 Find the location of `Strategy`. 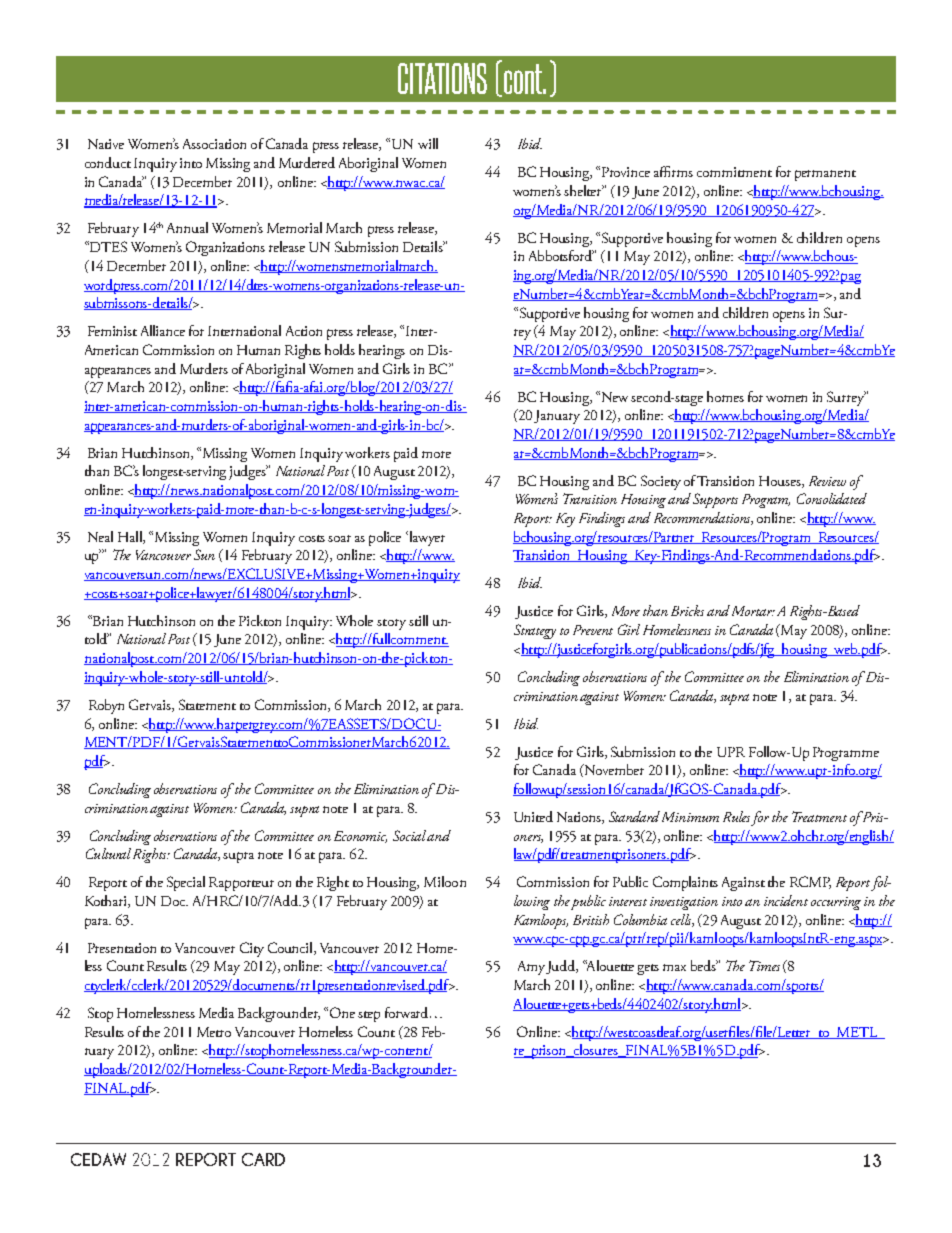

Strategy is located at coordinates (535, 631).
